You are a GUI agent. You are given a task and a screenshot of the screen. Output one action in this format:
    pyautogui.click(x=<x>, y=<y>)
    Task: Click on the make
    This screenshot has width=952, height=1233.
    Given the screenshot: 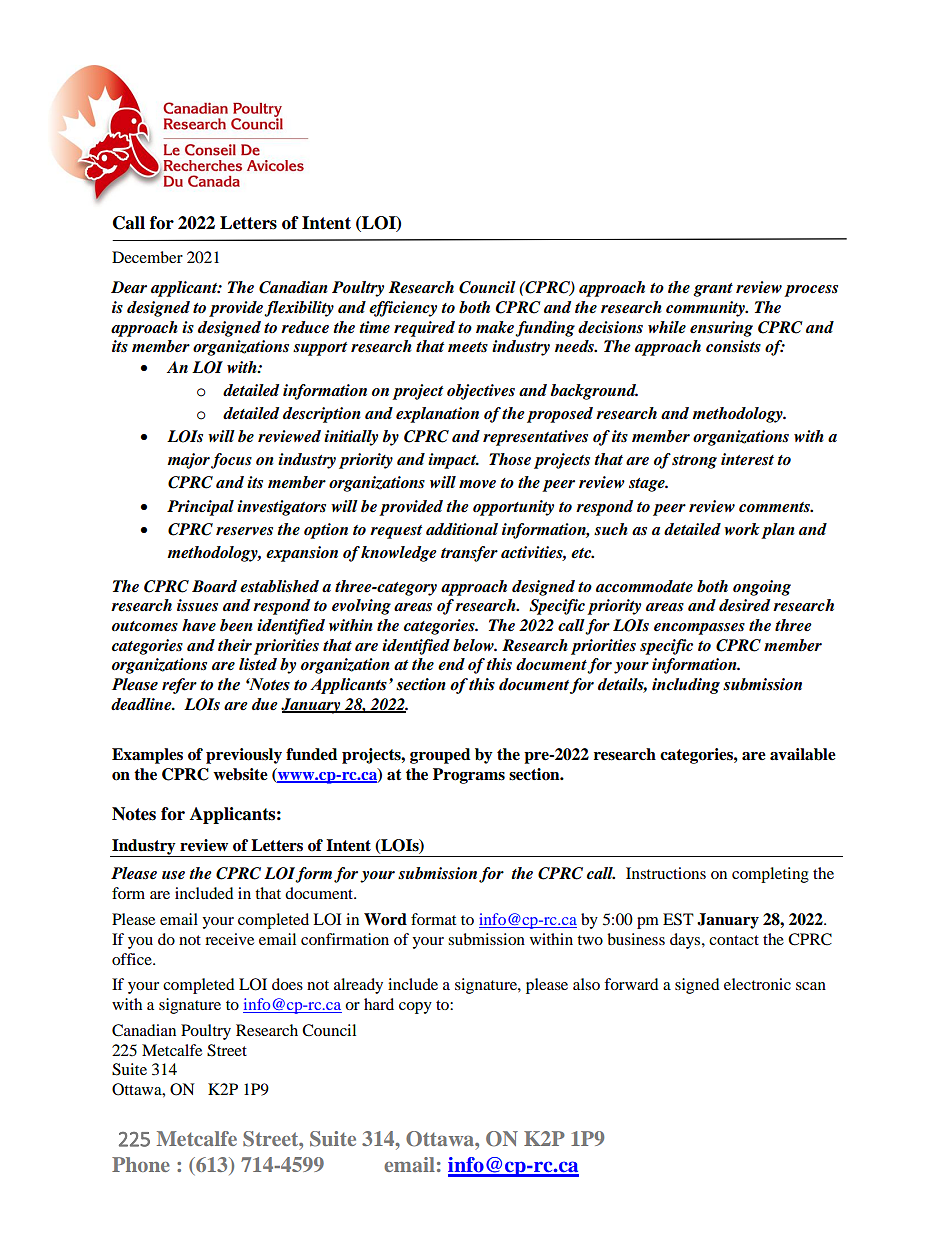 What is the action you would take?
    pyautogui.click(x=495, y=327)
